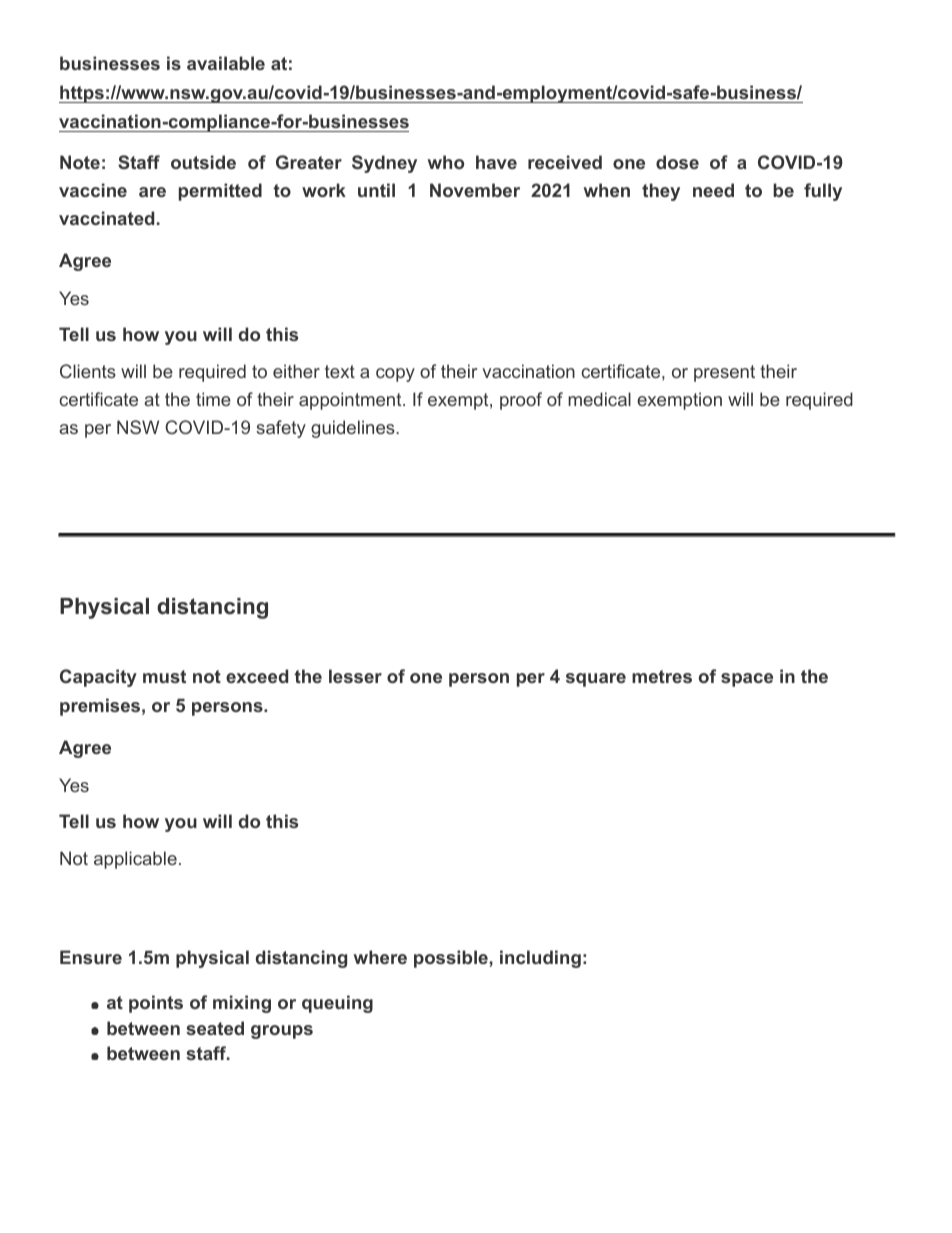  I want to click on who, so click(446, 162).
